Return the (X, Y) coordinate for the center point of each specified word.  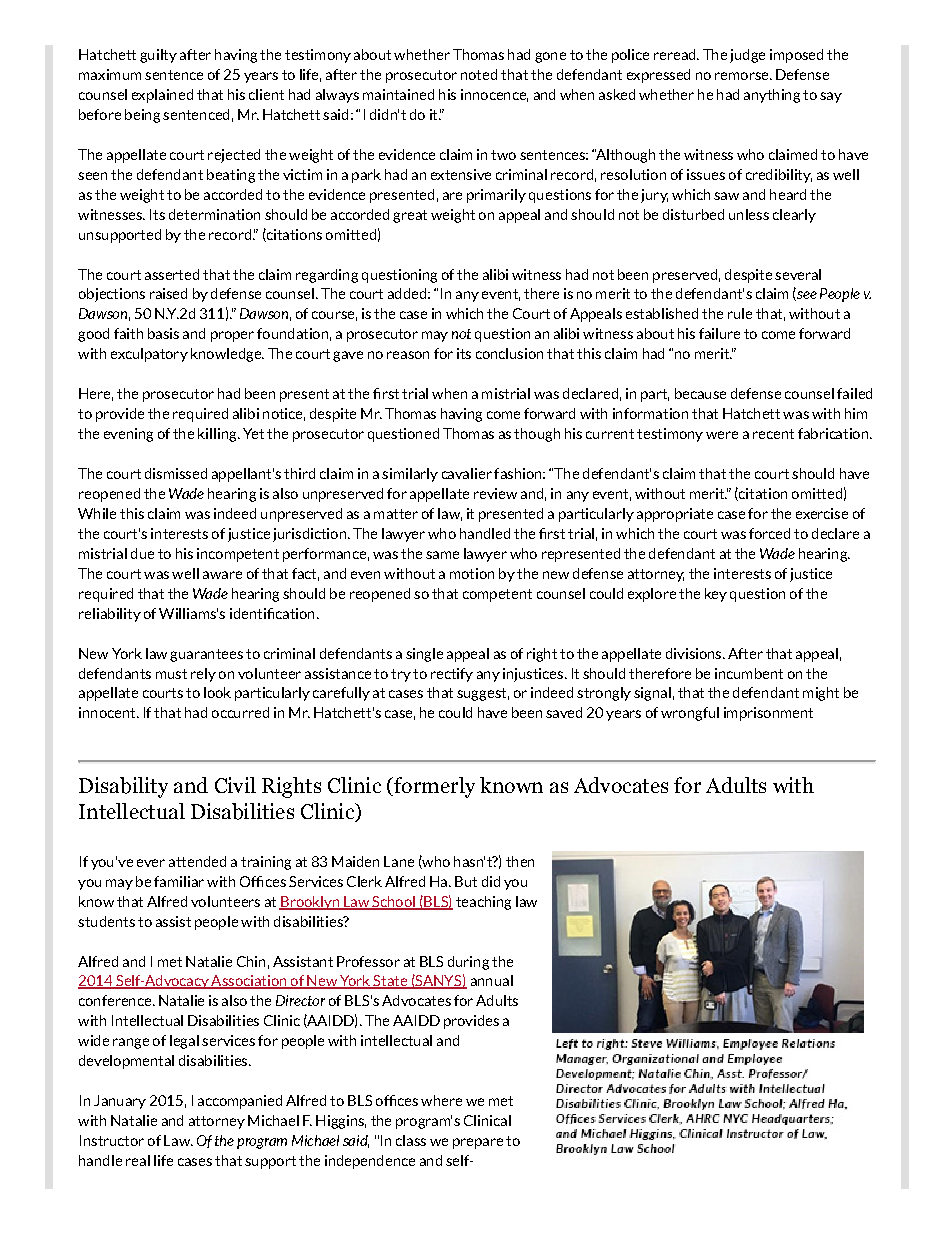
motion (472, 573)
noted (479, 74)
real (138, 1160)
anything (772, 96)
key (716, 595)
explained (162, 96)
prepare (478, 1143)
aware (222, 575)
